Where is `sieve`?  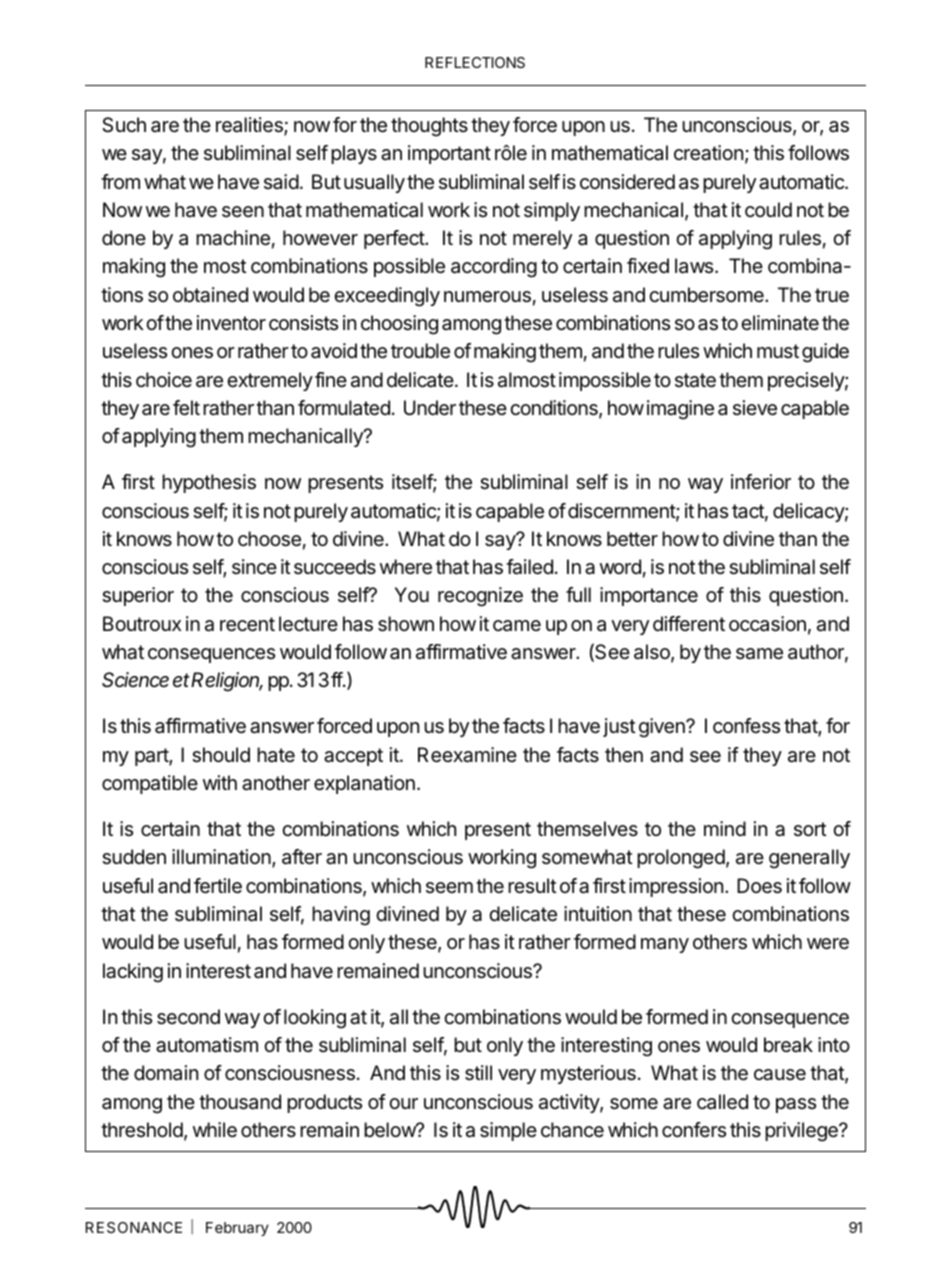
sieve is located at coordinates (755, 408).
